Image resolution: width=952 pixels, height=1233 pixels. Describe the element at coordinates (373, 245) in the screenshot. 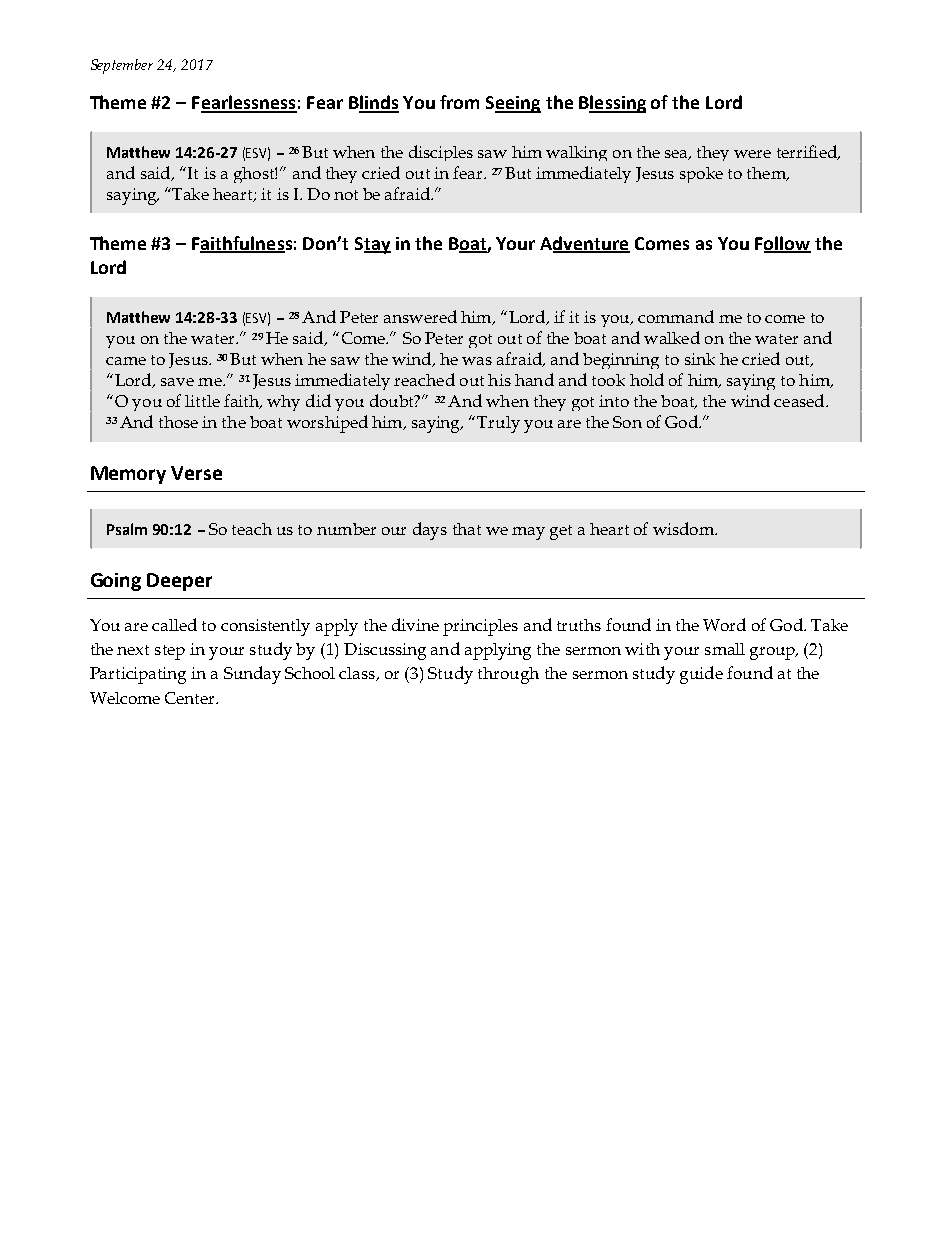

I see `Stay` at that location.
